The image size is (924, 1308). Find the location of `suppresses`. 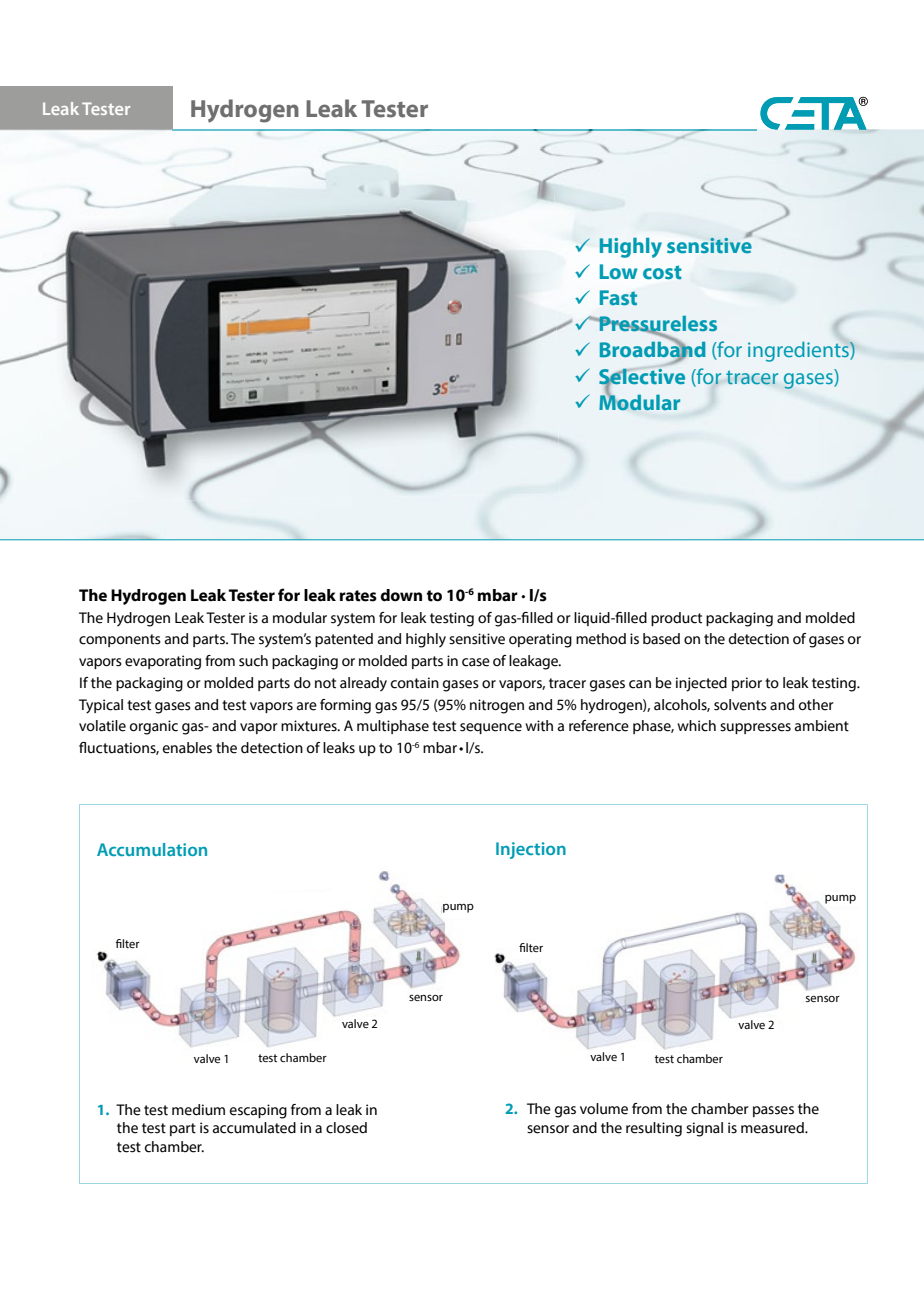

suppresses is located at coordinates (755, 728).
